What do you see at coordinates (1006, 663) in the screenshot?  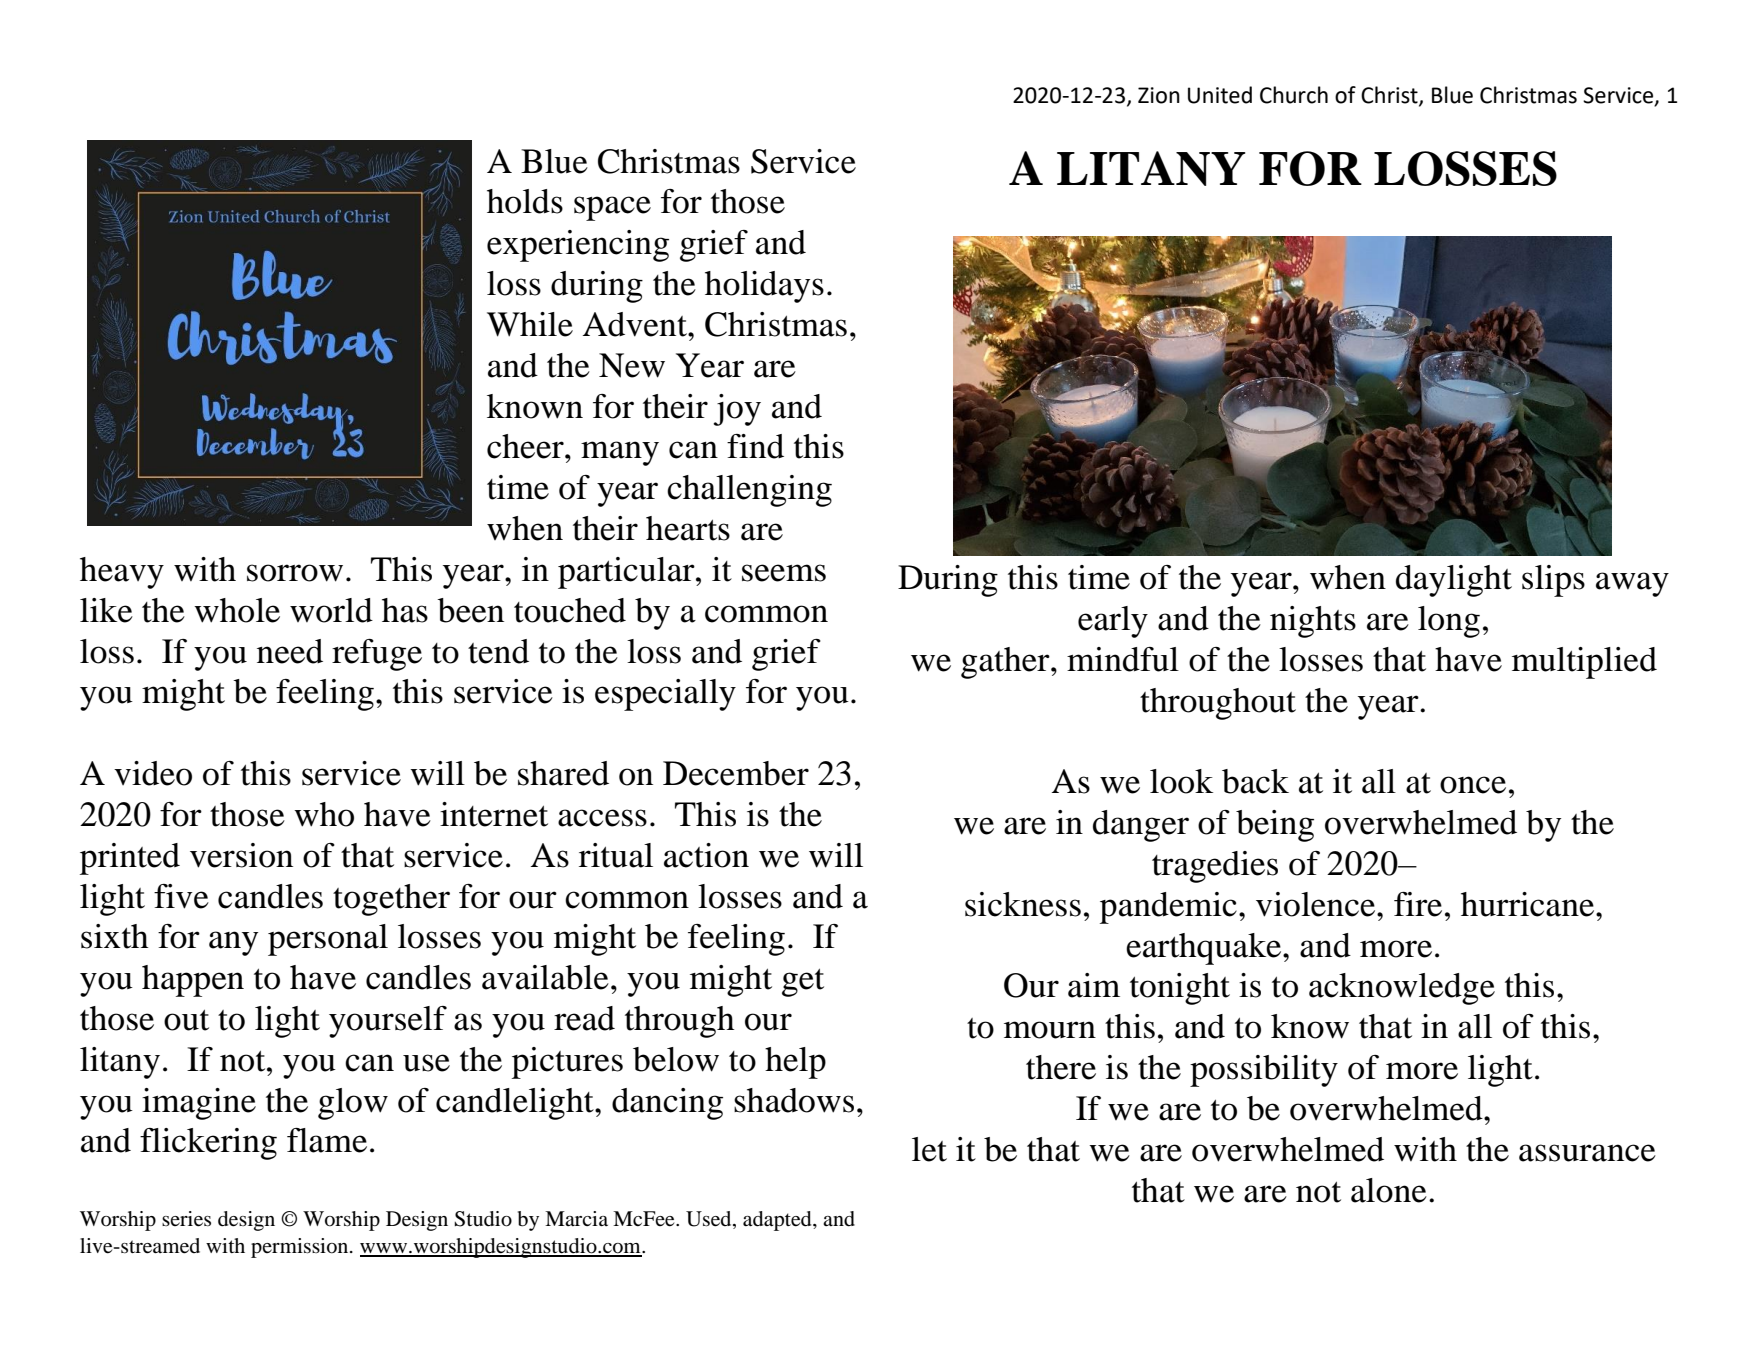 I see `gather` at bounding box center [1006, 663].
